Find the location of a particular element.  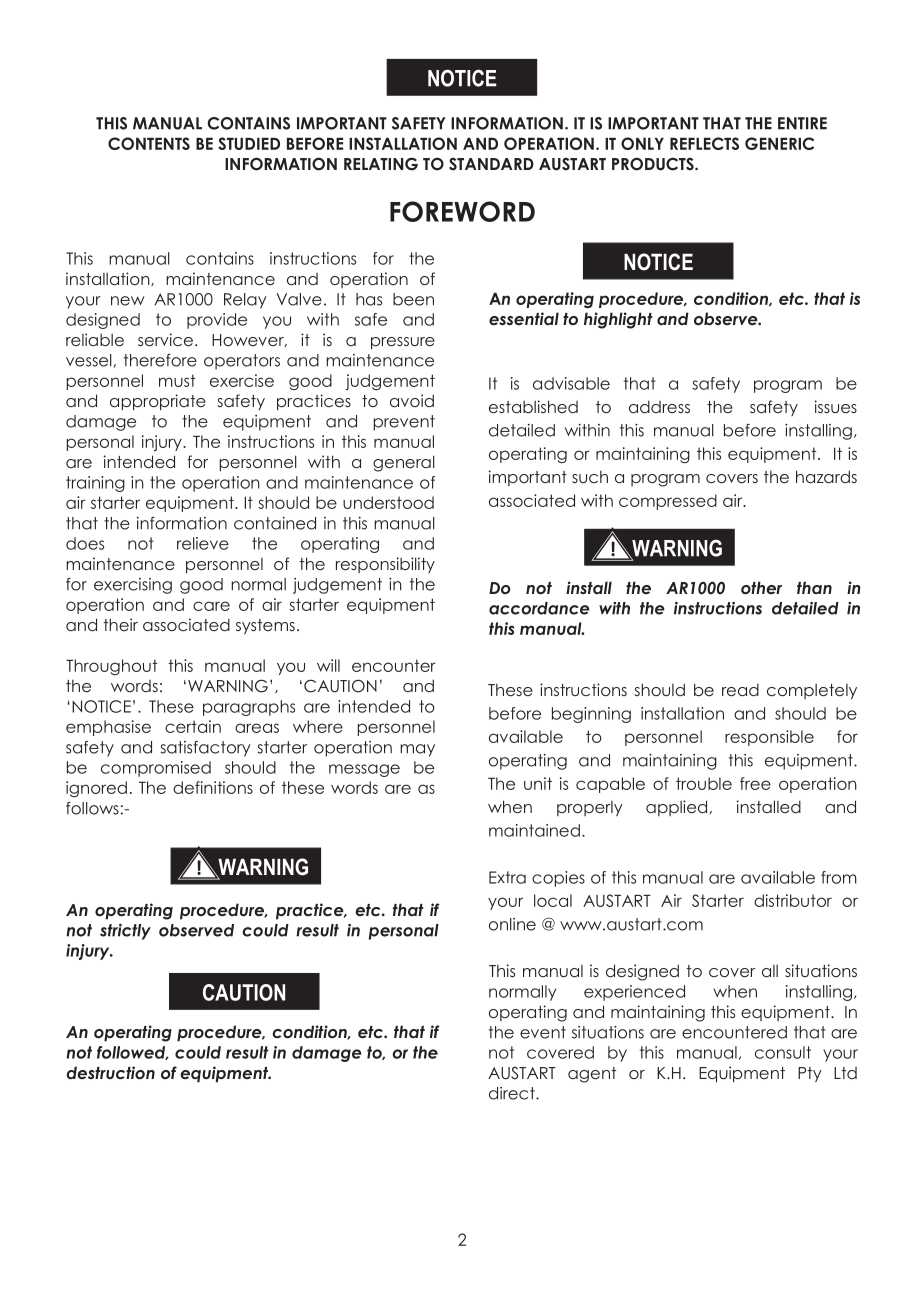

issues is located at coordinates (836, 406).
